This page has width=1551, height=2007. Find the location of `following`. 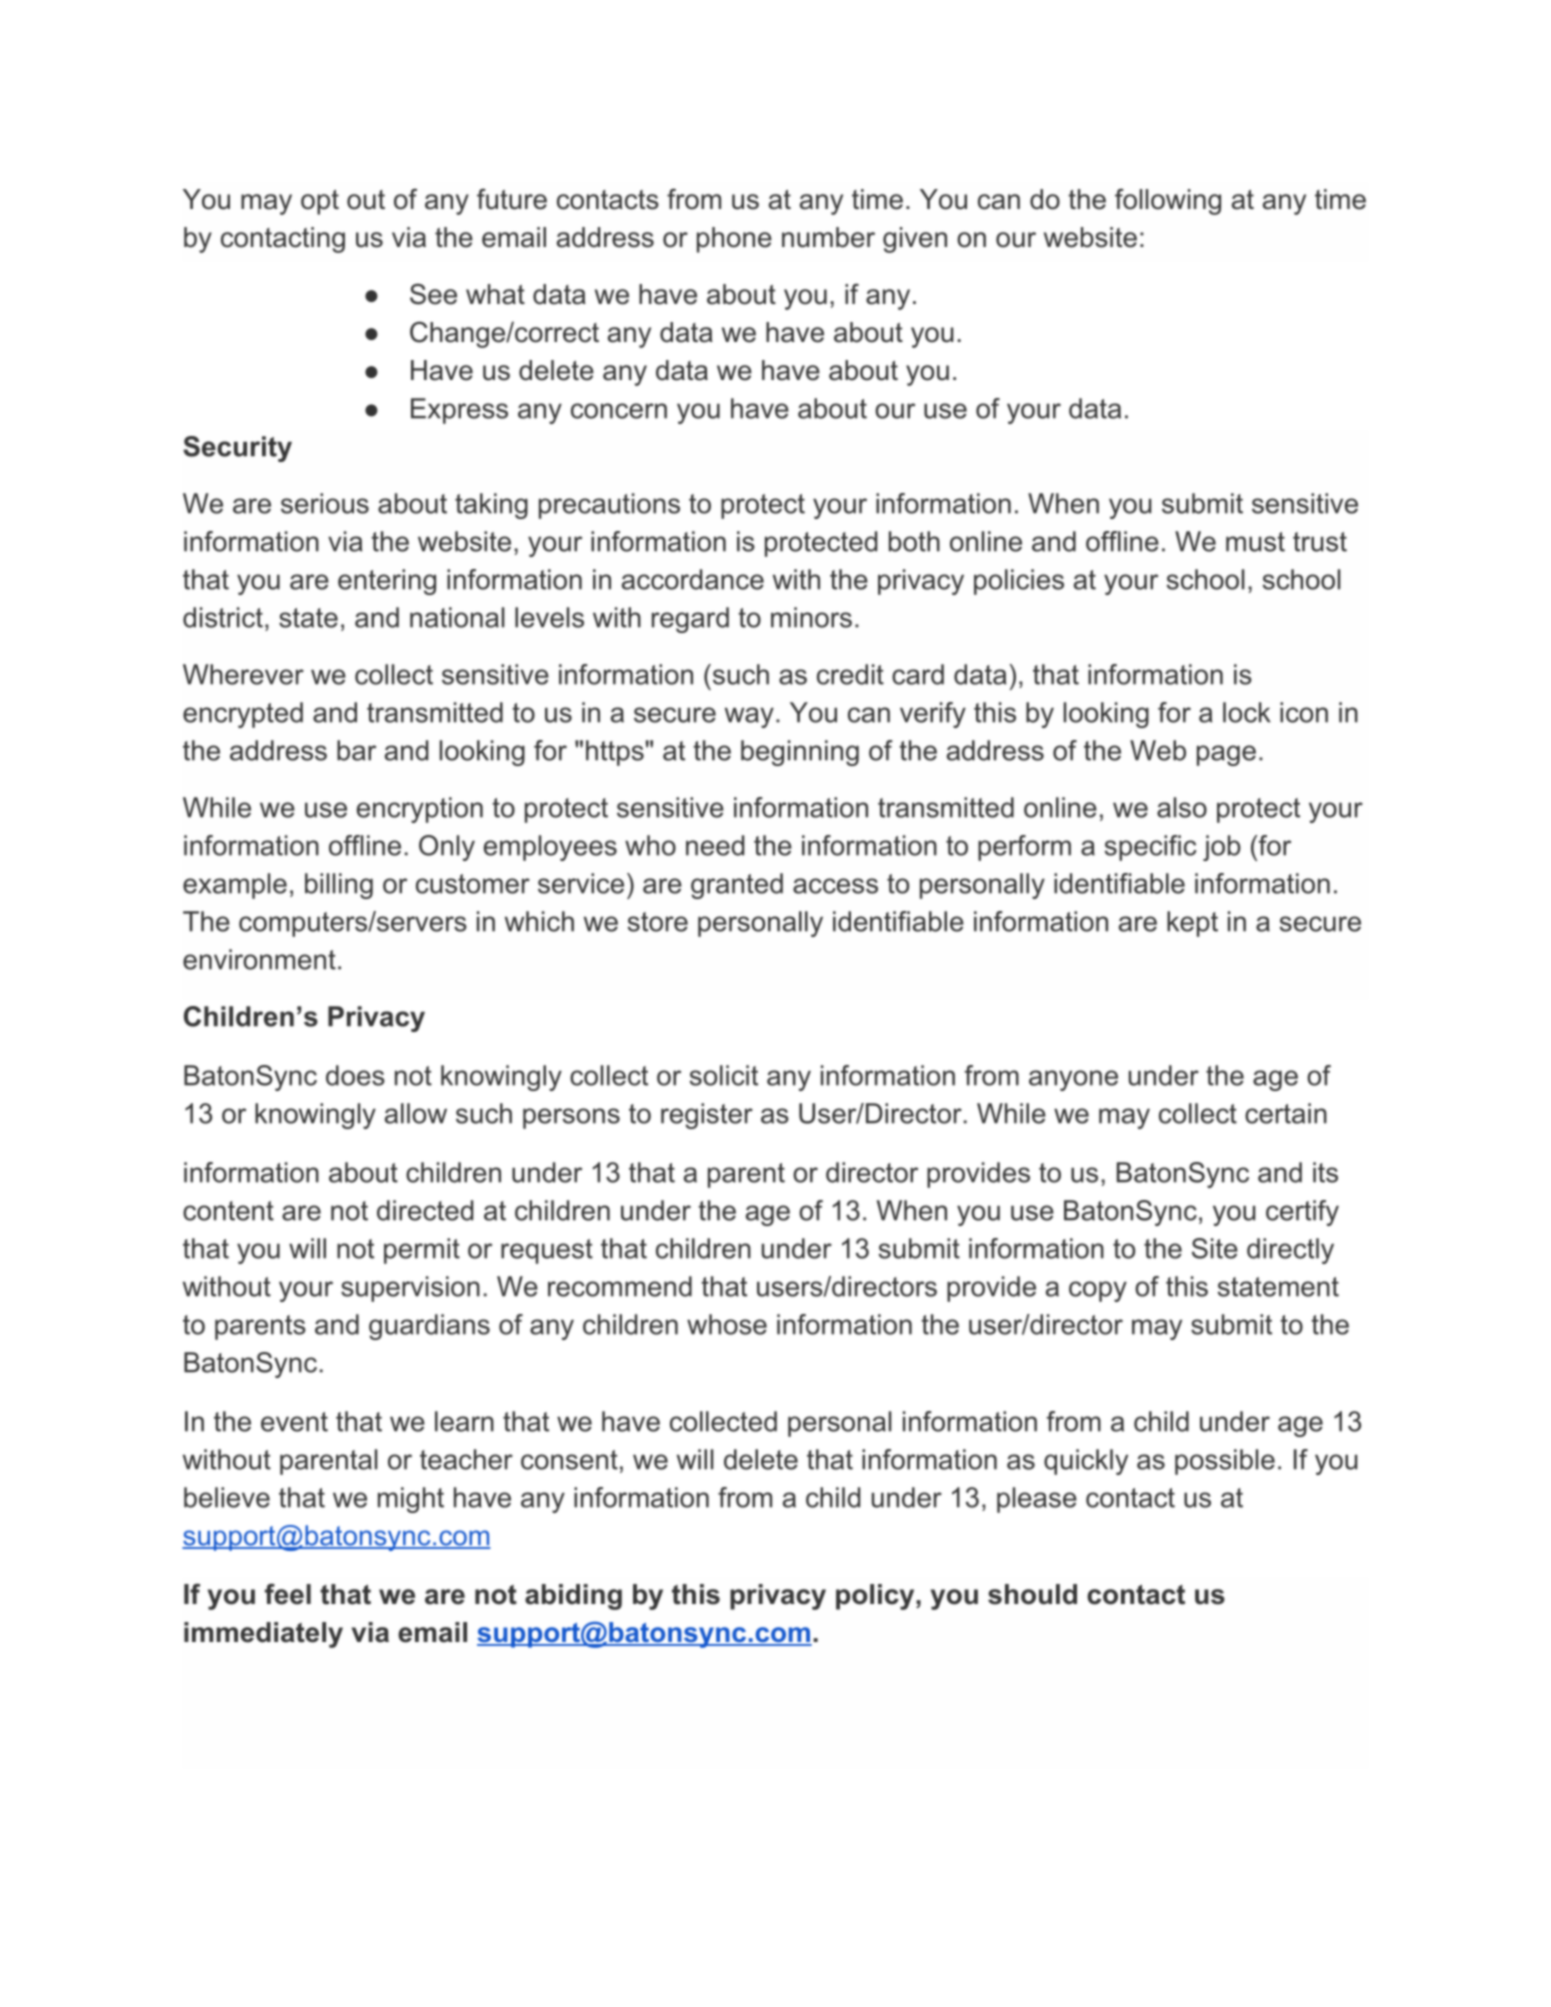

following is located at coordinates (1168, 201).
